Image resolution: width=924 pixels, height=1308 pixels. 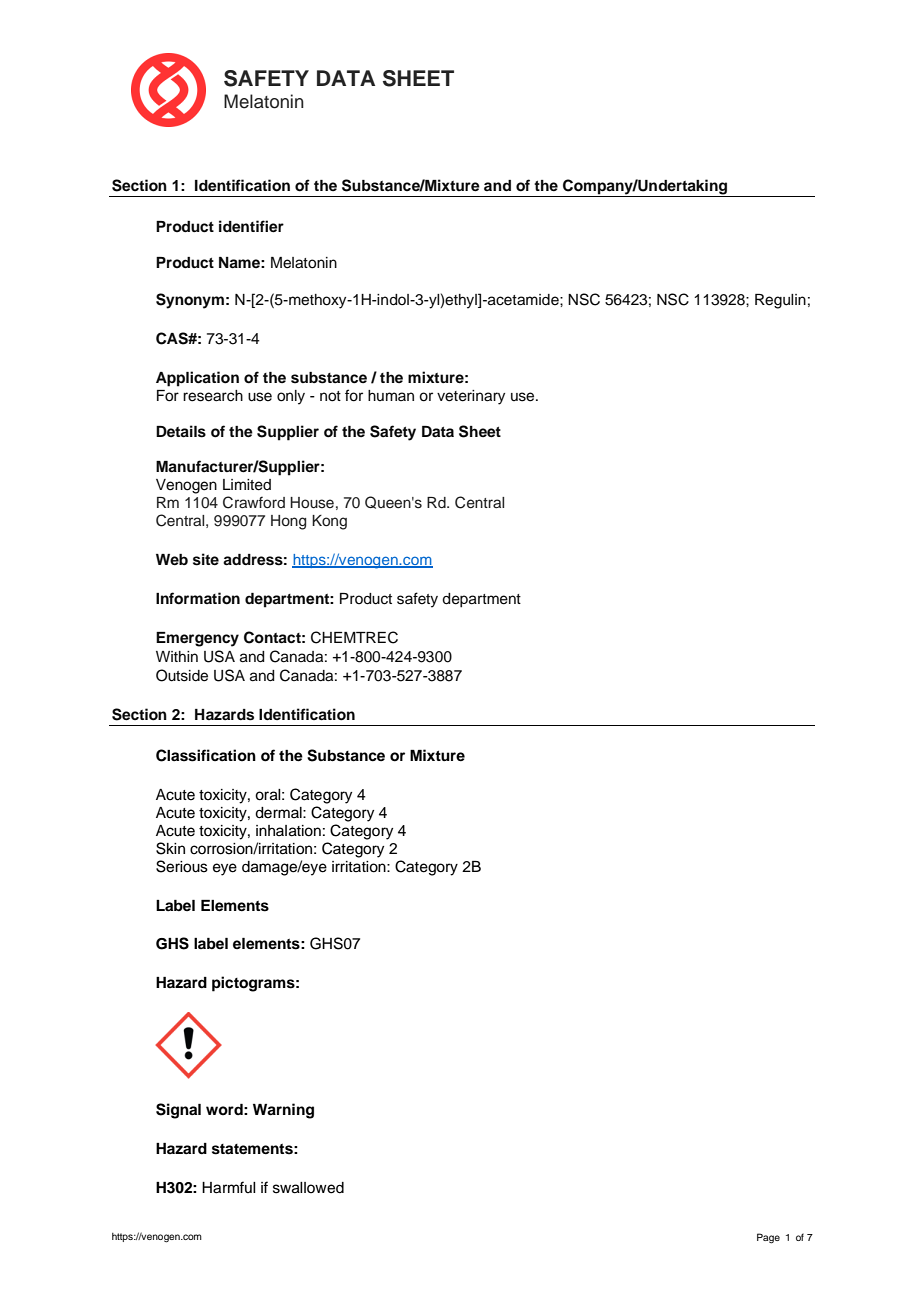 What do you see at coordinates (206, 559) in the screenshot?
I see `site` at bounding box center [206, 559].
